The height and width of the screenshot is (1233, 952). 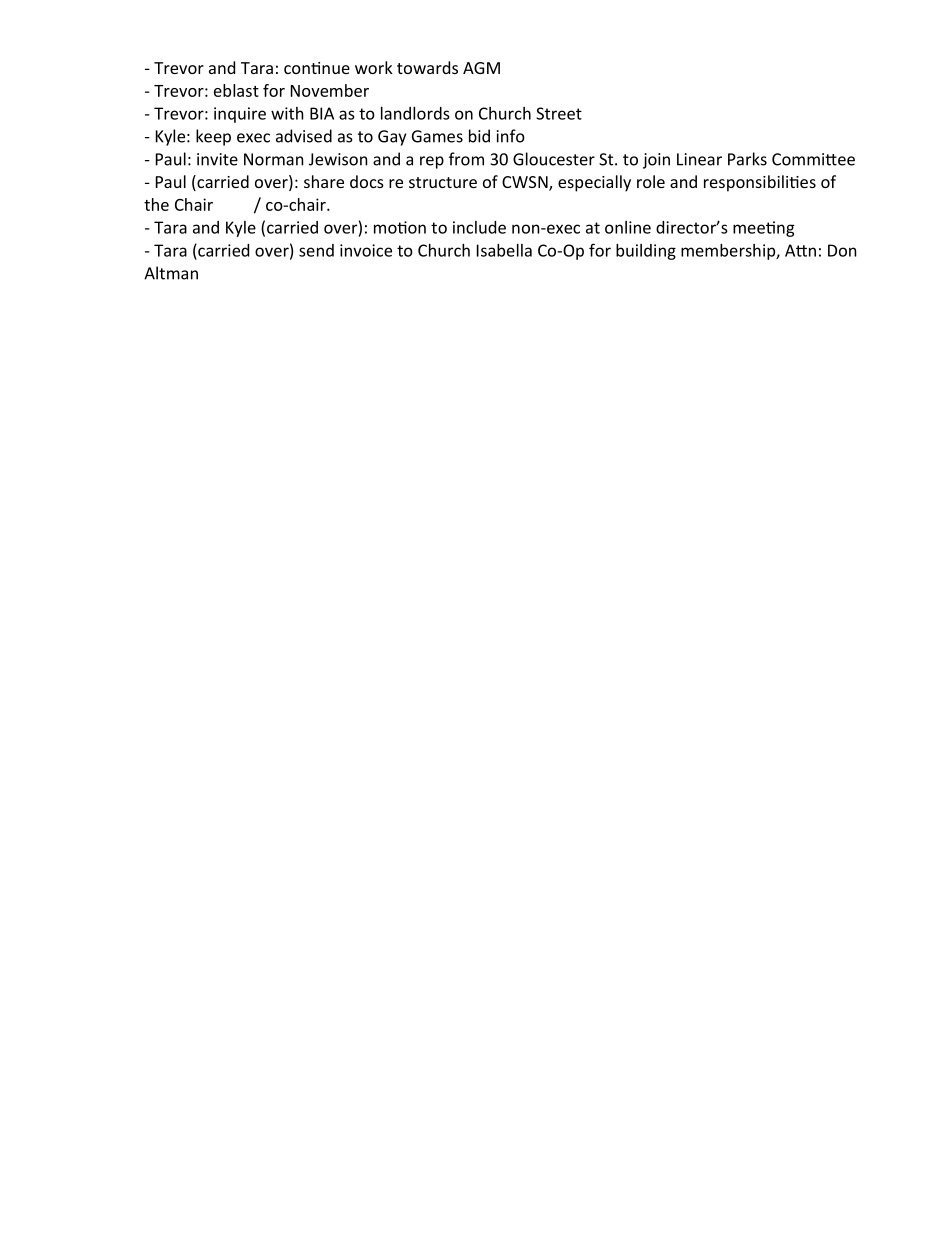 What do you see at coordinates (504, 250) in the screenshot?
I see `Isabella` at bounding box center [504, 250].
